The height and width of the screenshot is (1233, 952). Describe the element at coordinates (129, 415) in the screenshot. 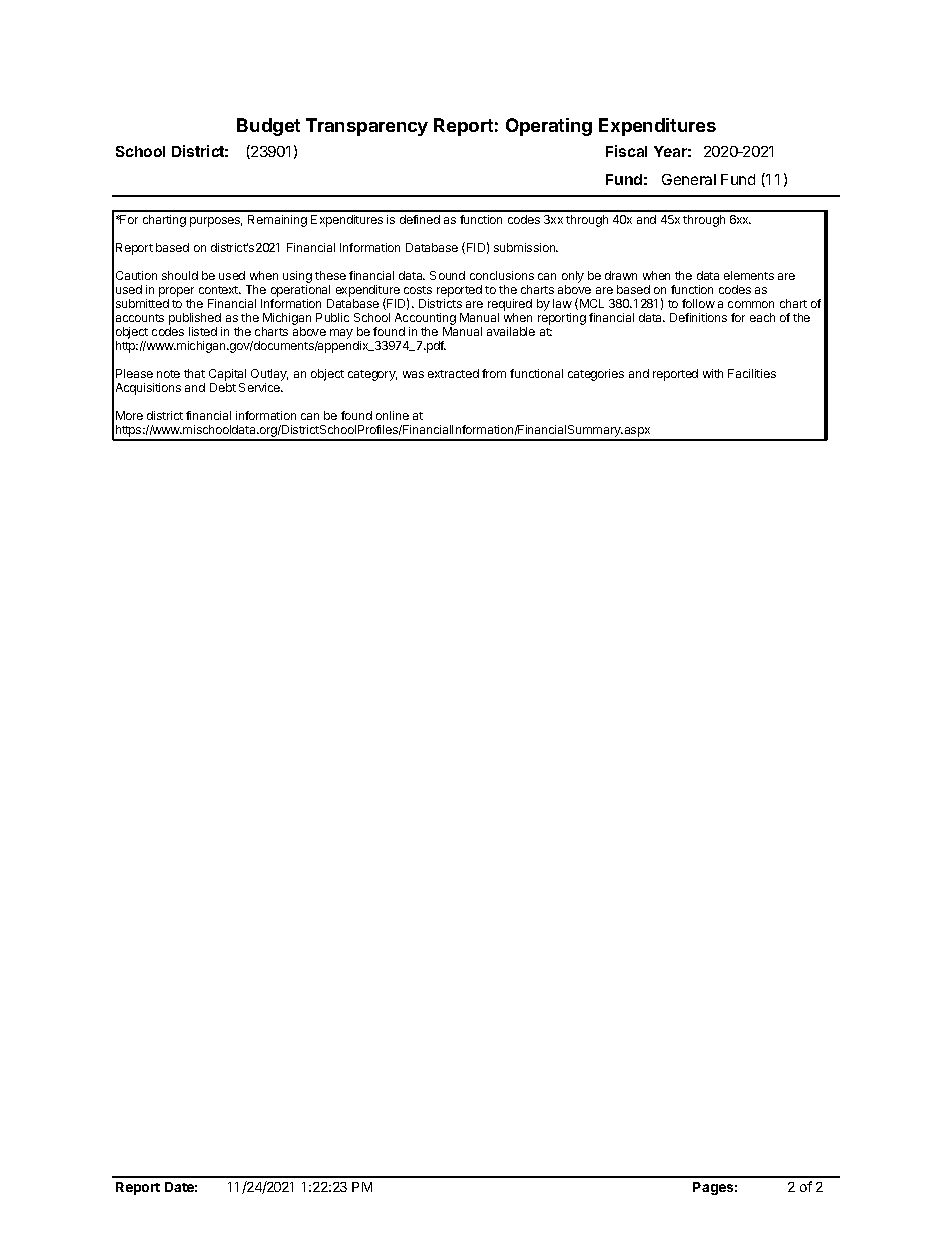

I see `More` at that location.
